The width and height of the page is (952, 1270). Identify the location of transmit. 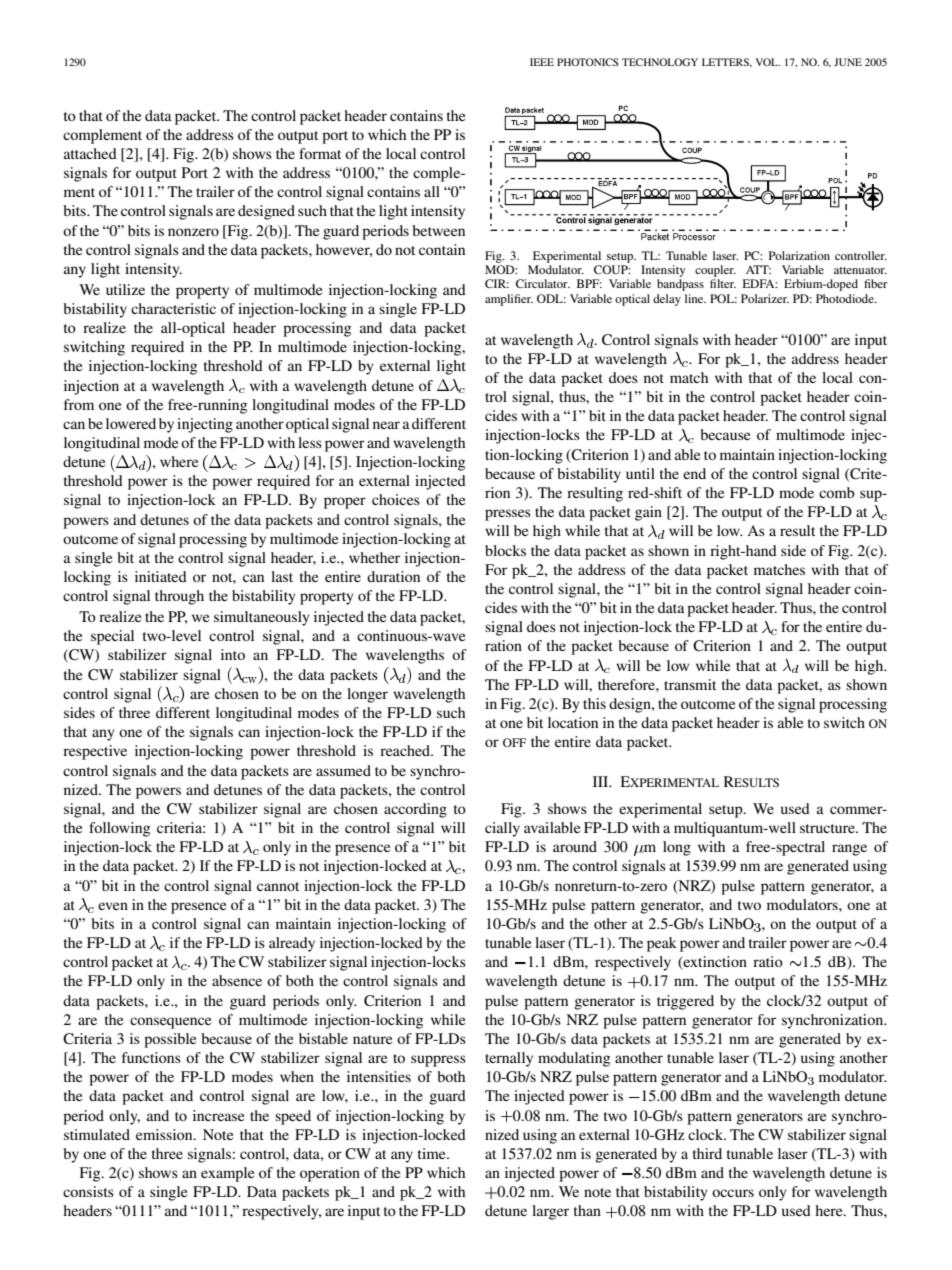
(690, 684).
